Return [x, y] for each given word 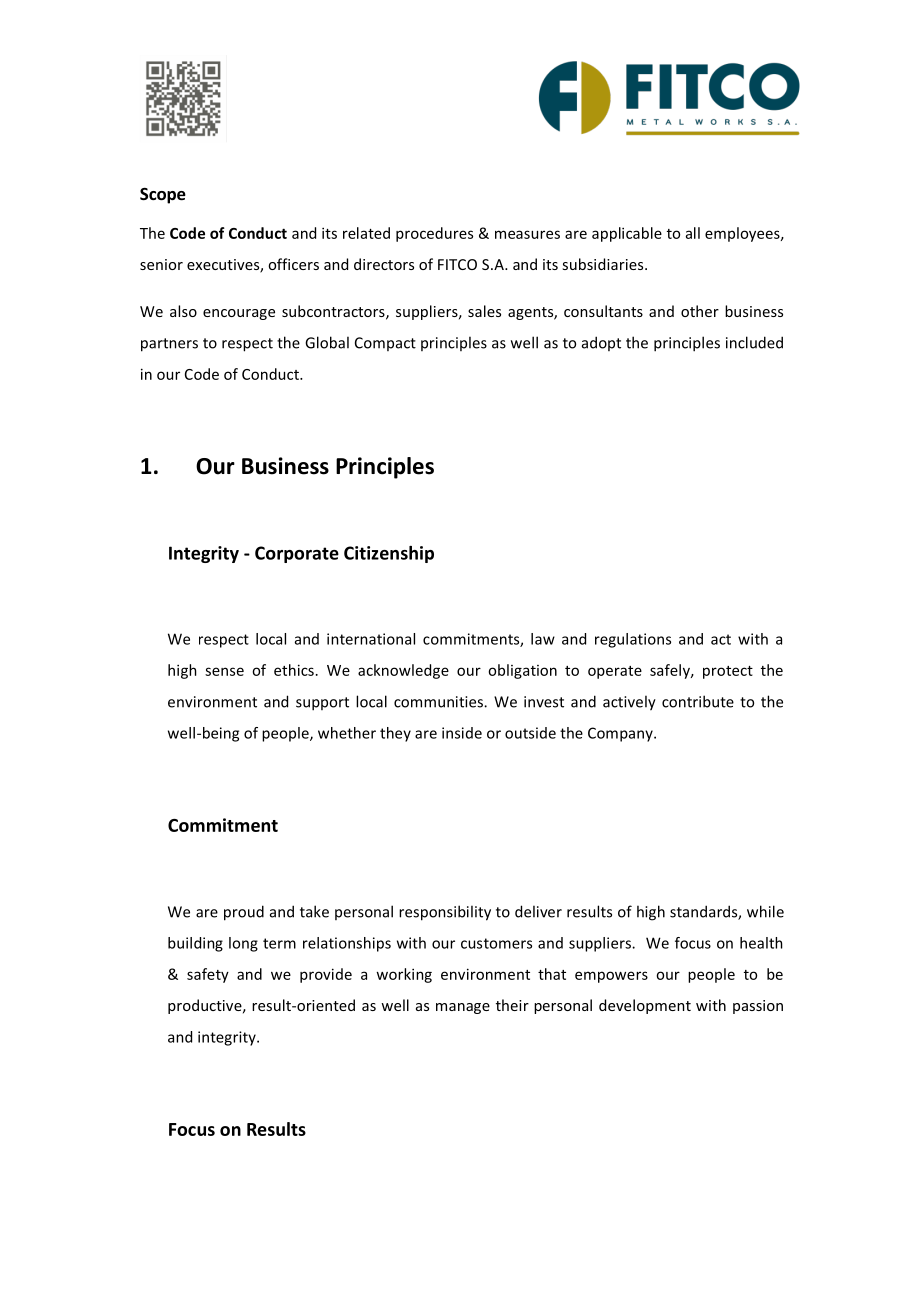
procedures [434, 234]
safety [208, 975]
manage [463, 1008]
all [693, 233]
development [645, 1006]
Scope [163, 196]
